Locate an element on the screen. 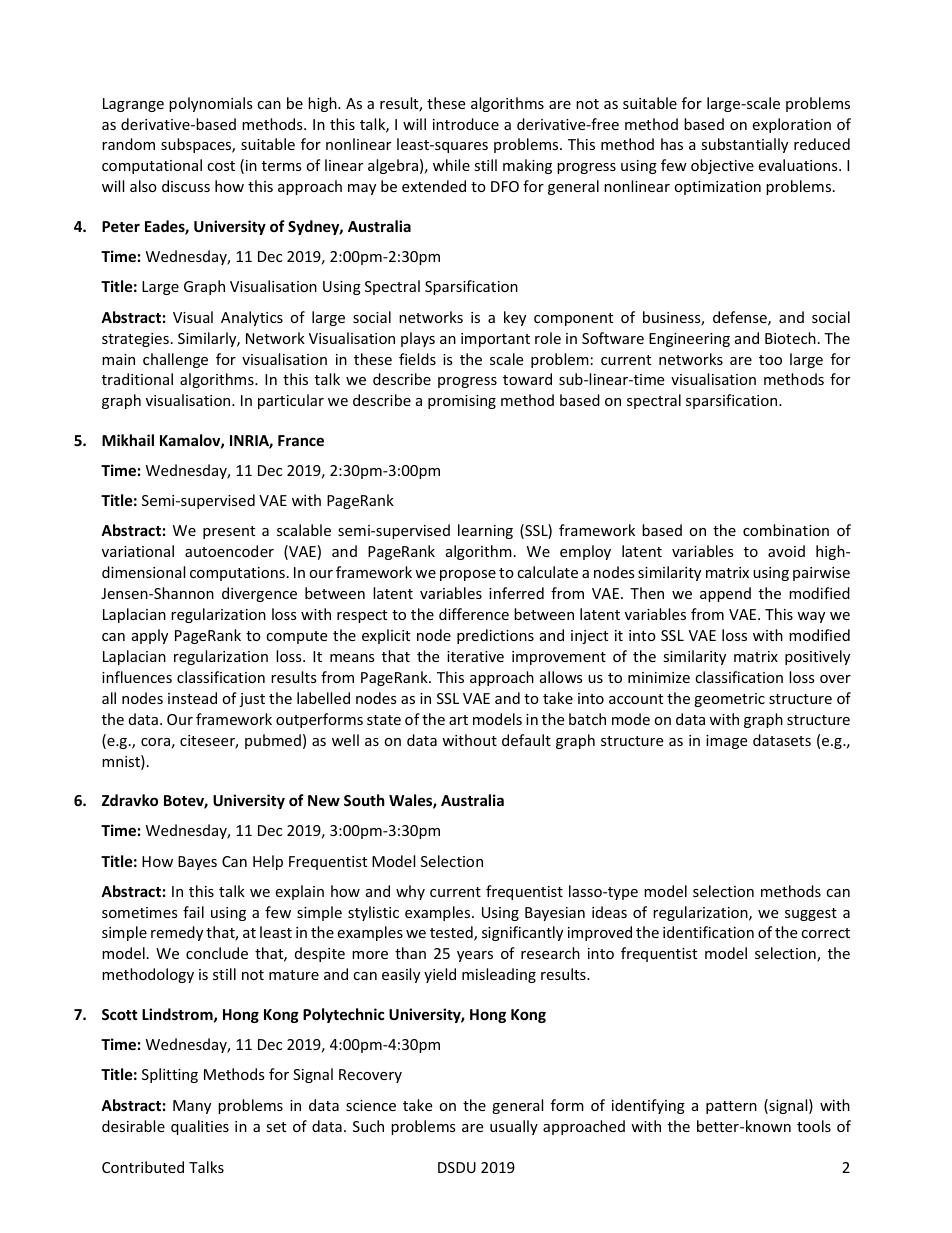 This screenshot has width=952, height=1233. introduce is located at coordinates (466, 124).
